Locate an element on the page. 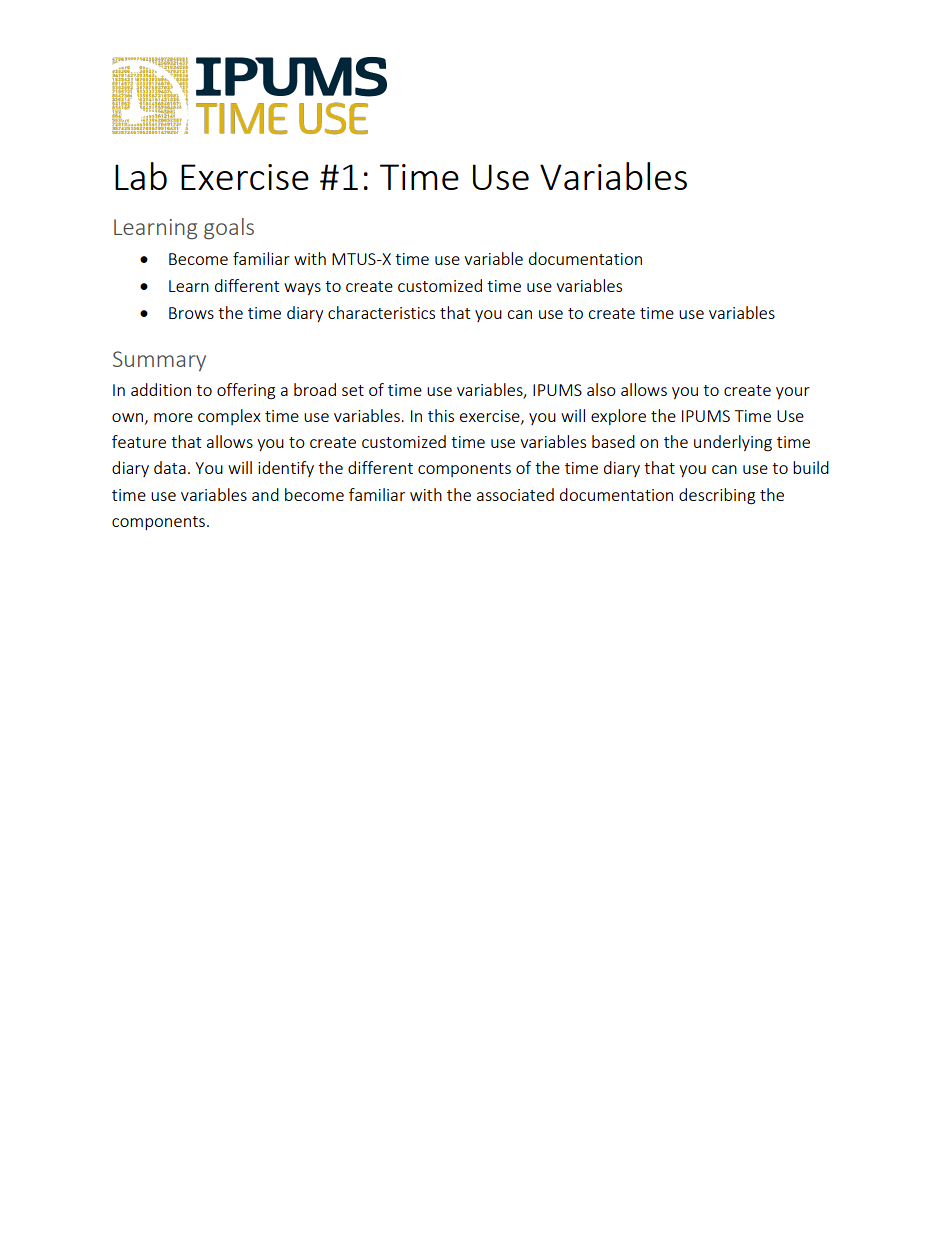  goals is located at coordinates (229, 229).
